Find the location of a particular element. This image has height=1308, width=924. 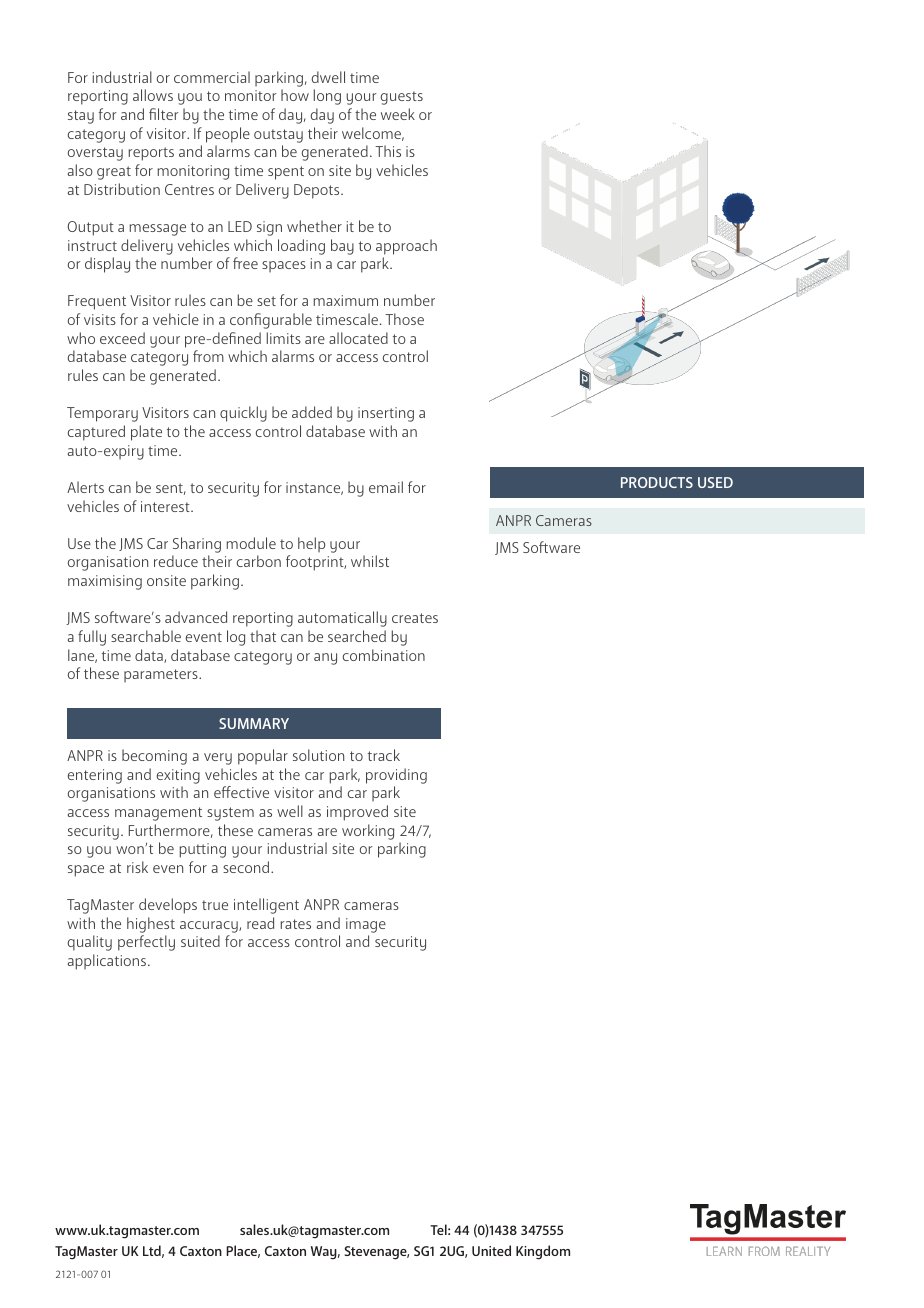

PRODUCTS is located at coordinates (657, 482).
